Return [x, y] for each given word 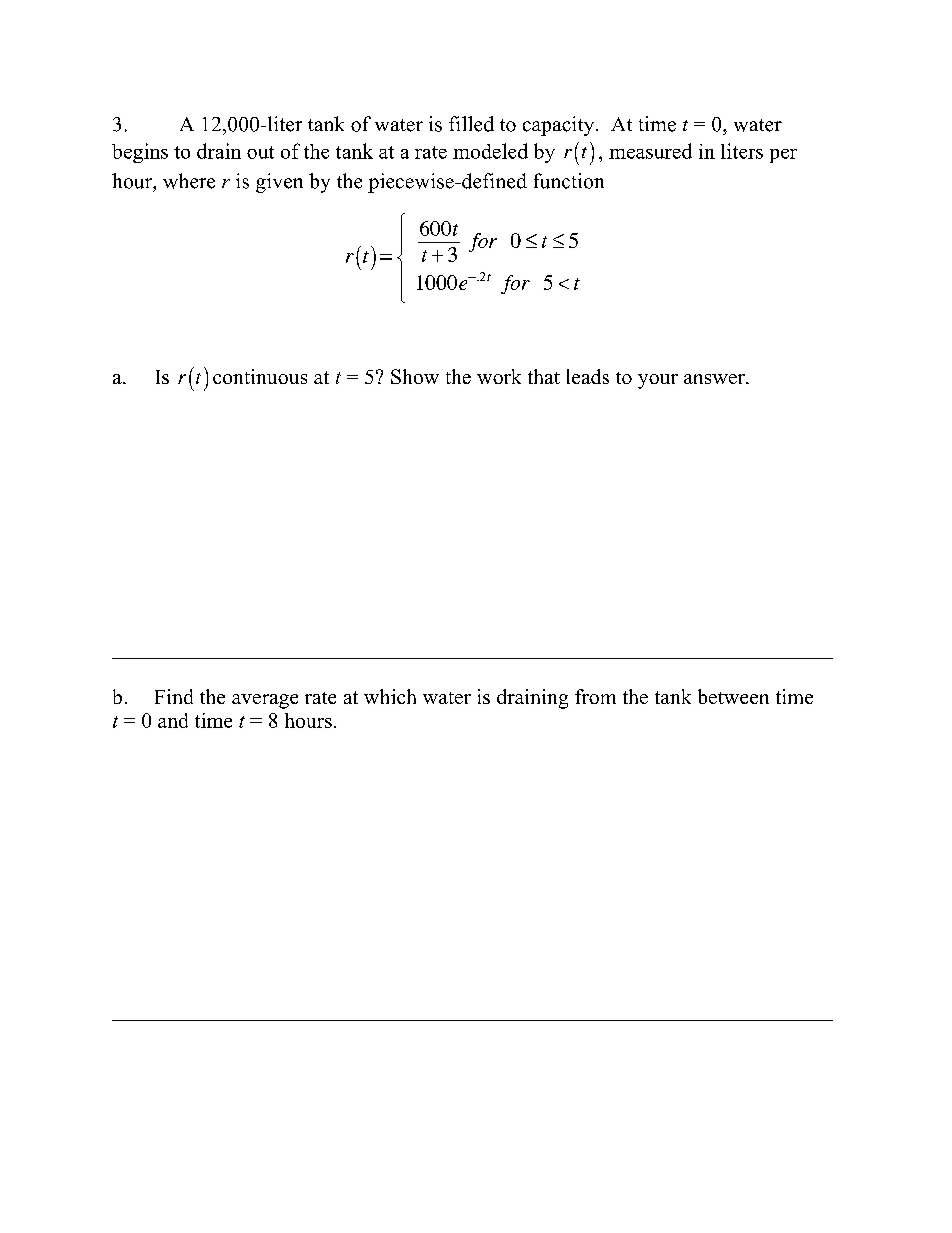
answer [715, 379]
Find [174, 696]
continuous [260, 376]
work [499, 376]
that [544, 376]
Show [415, 376]
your [658, 381]
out [260, 152]
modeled [490, 151]
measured [650, 151]
